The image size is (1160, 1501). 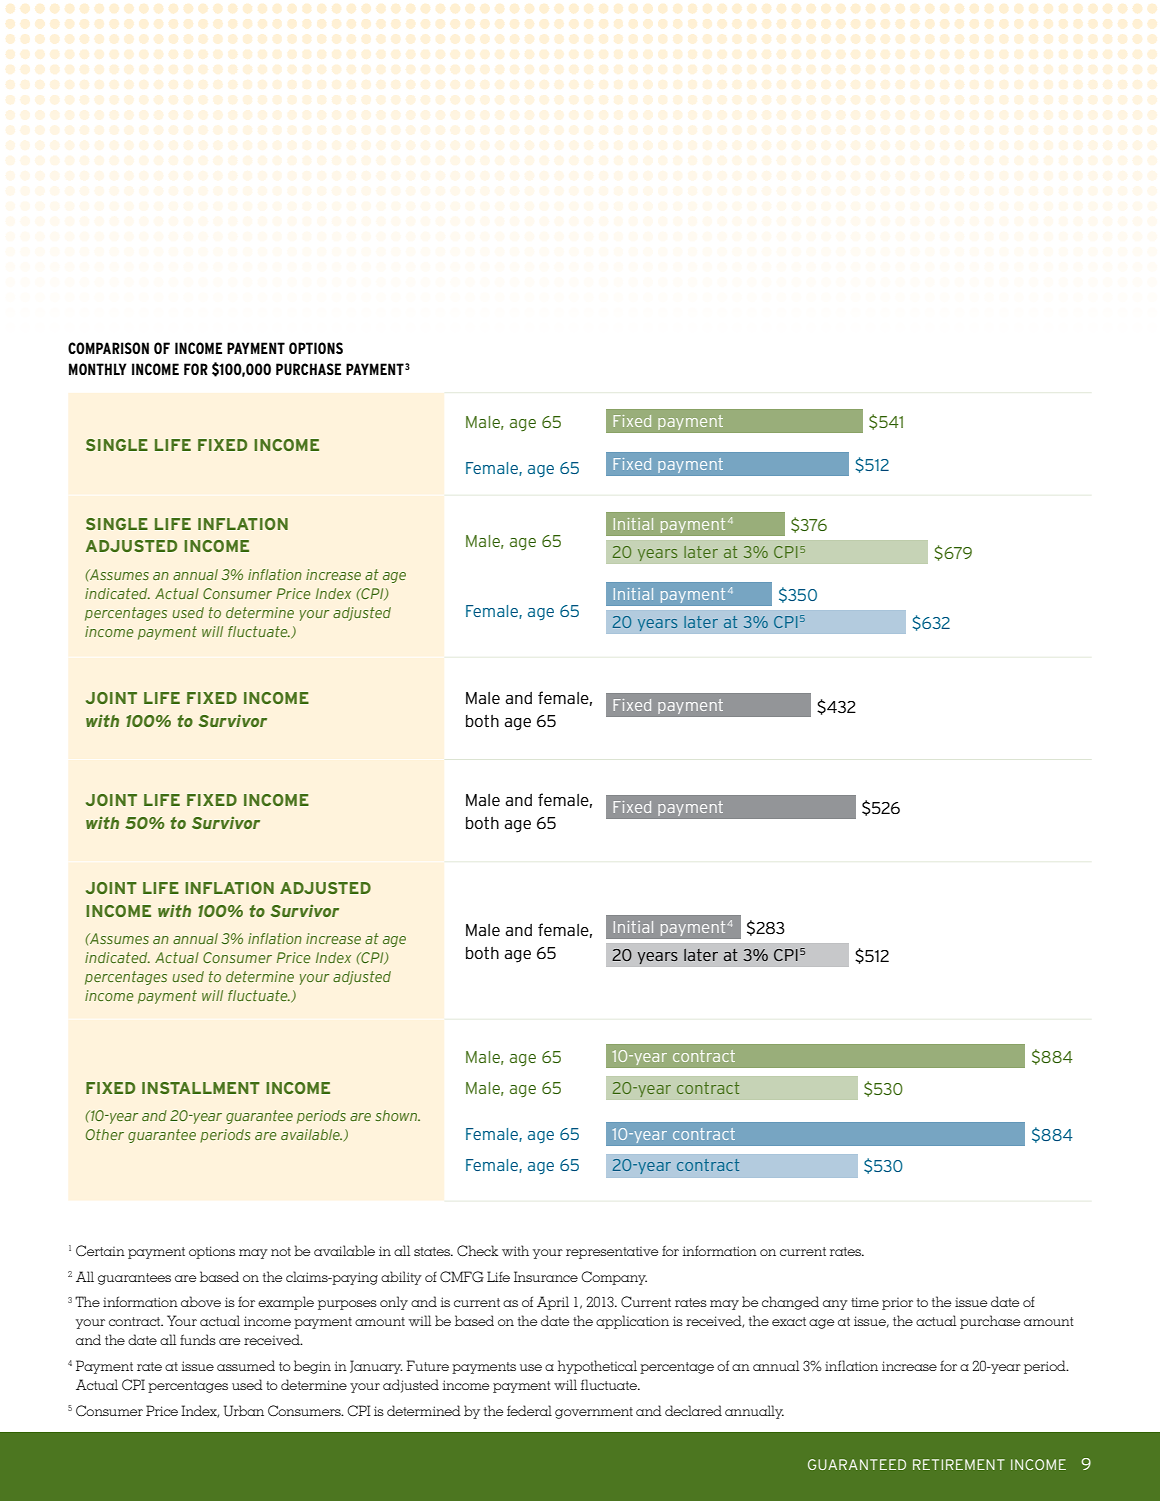 What do you see at coordinates (100, 1251) in the image?
I see `Certain` at bounding box center [100, 1251].
